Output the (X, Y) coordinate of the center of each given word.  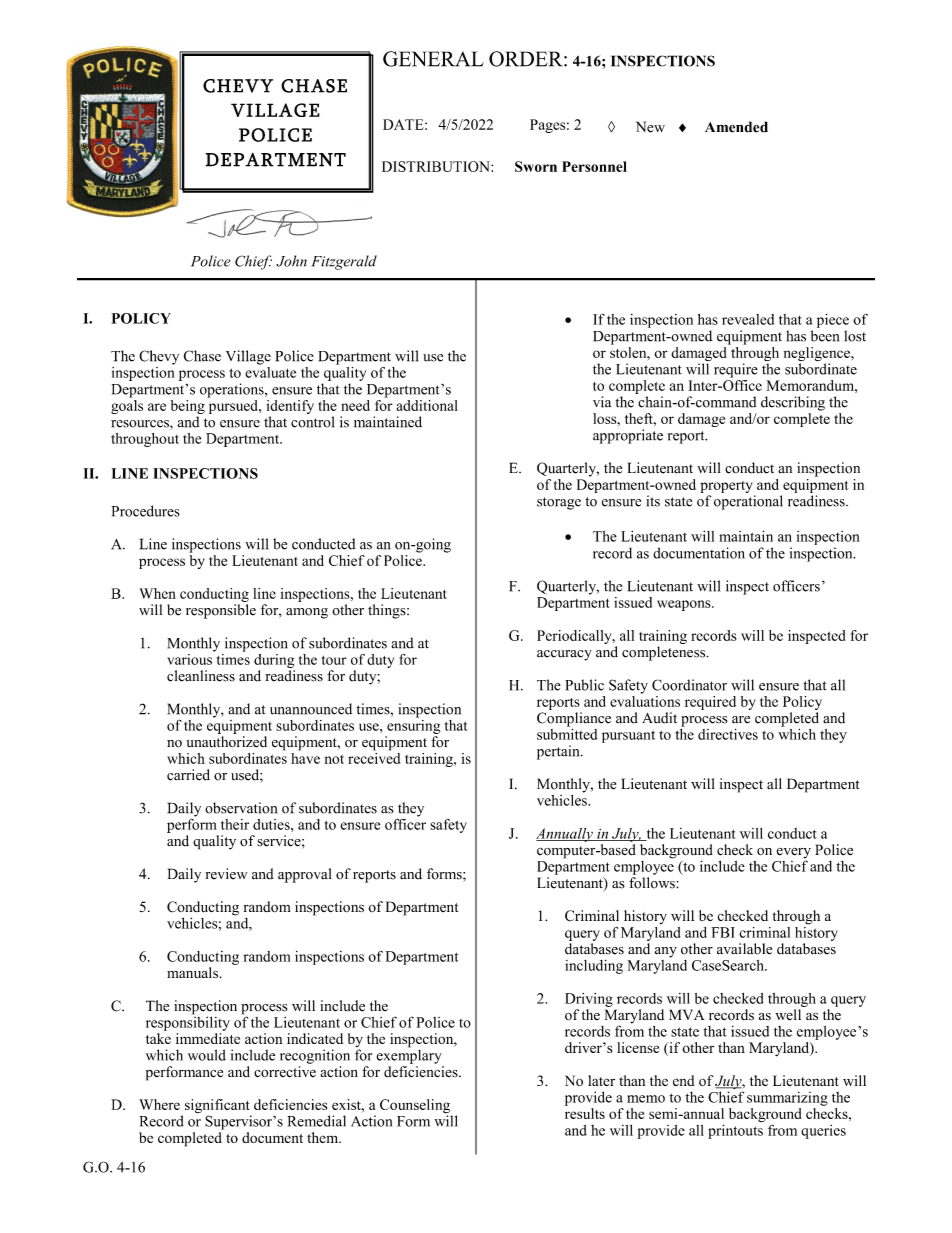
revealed (748, 319)
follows (653, 883)
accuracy (564, 655)
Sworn (536, 166)
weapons (685, 605)
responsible (221, 611)
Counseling (416, 1107)
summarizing (787, 1098)
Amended (736, 127)
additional (427, 405)
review (226, 874)
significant (218, 1107)
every (793, 854)
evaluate (270, 371)
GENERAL (433, 59)
